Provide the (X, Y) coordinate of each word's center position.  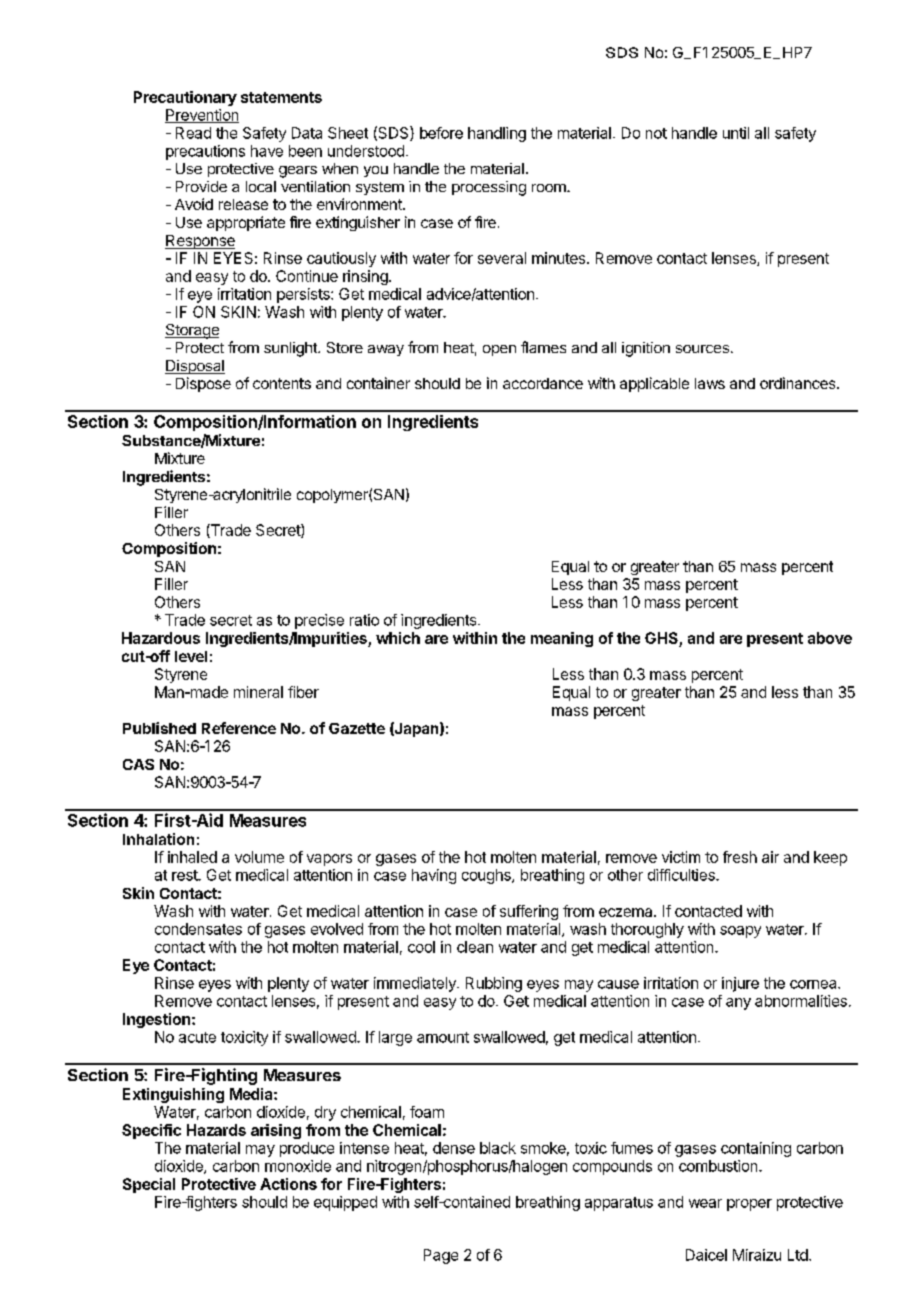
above (830, 638)
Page (441, 1256)
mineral (258, 692)
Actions (288, 1184)
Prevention (202, 116)
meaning (562, 639)
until (736, 133)
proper (749, 1205)
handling (497, 134)
